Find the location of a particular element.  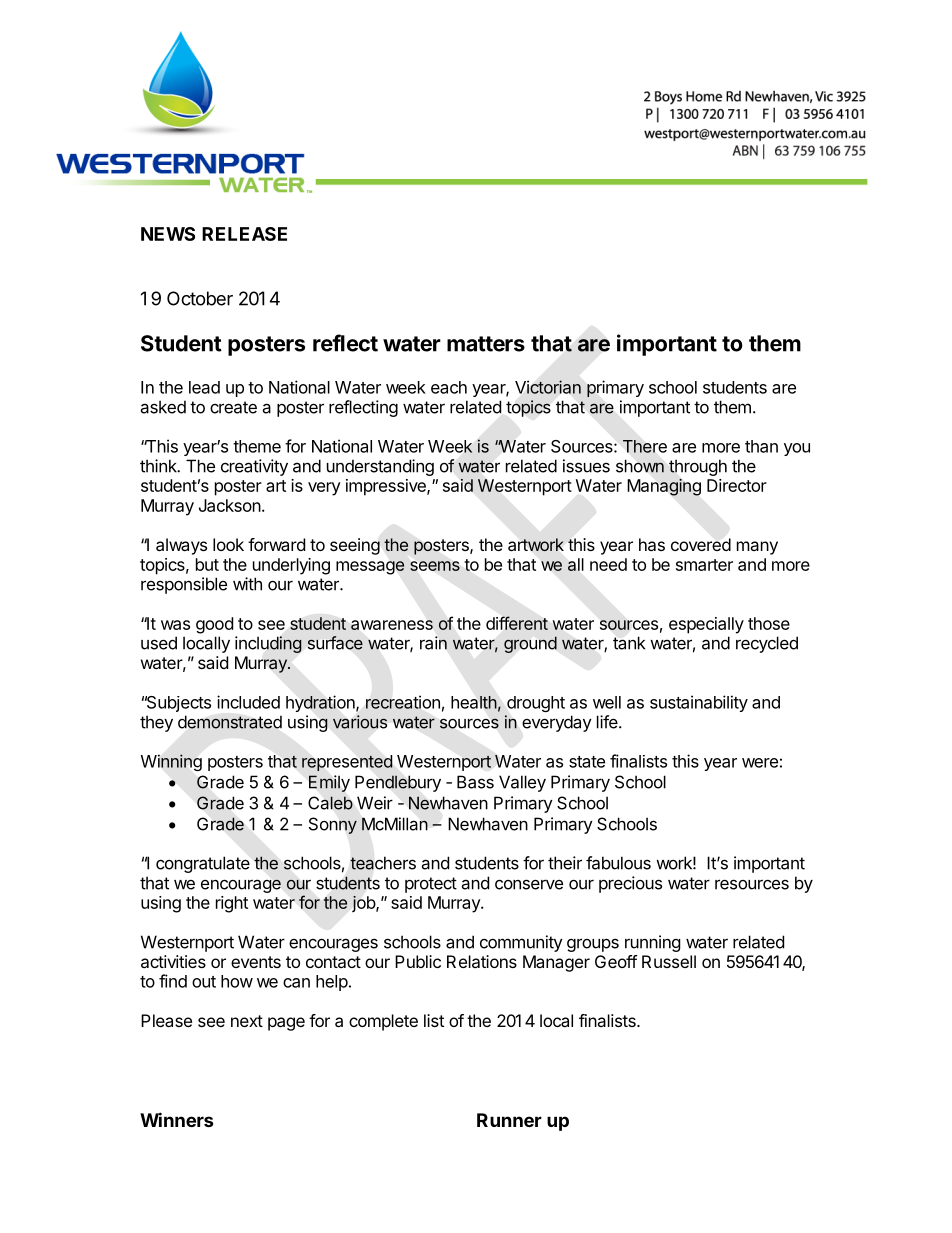

Victorian is located at coordinates (548, 387).
